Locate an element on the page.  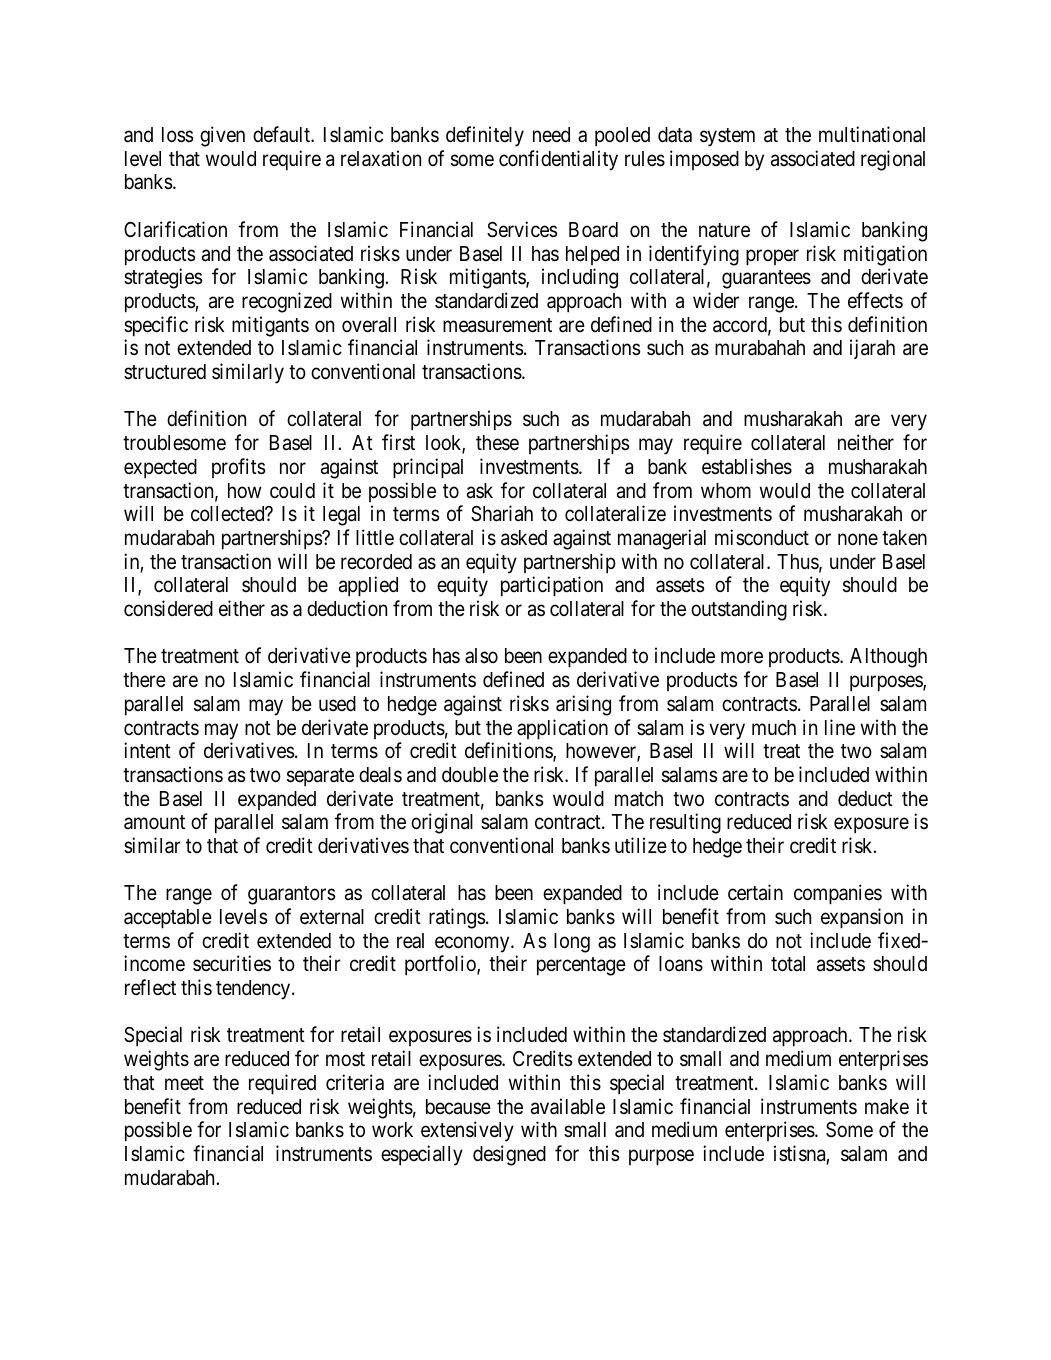
meet is located at coordinates (184, 1083).
